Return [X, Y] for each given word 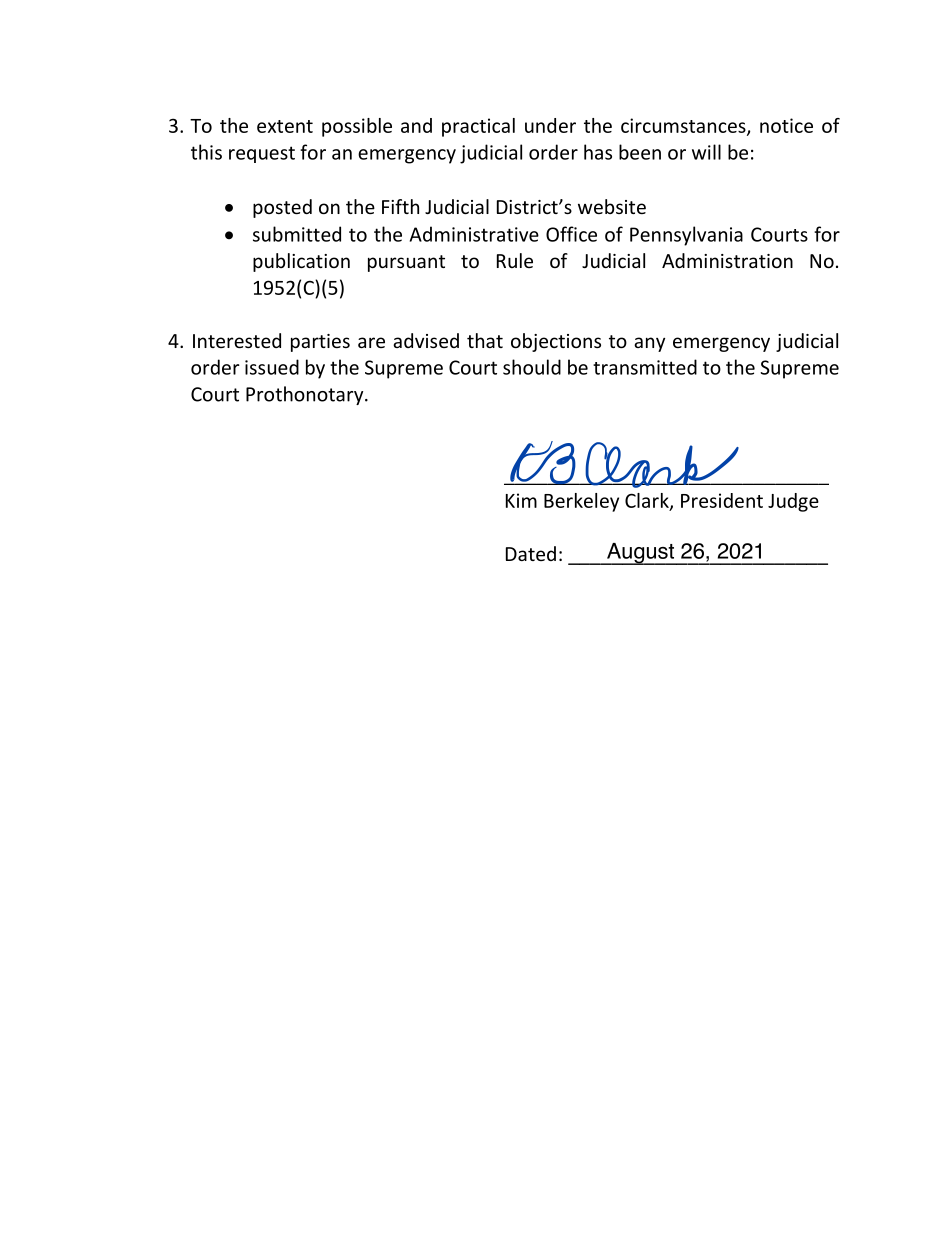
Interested [237, 340]
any [649, 344]
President [722, 500]
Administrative [474, 234]
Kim [521, 500]
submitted [297, 234]
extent [285, 126]
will [706, 152]
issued [272, 367]
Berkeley [581, 502]
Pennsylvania [686, 236]
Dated [531, 553]
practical [478, 127]
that [485, 340]
